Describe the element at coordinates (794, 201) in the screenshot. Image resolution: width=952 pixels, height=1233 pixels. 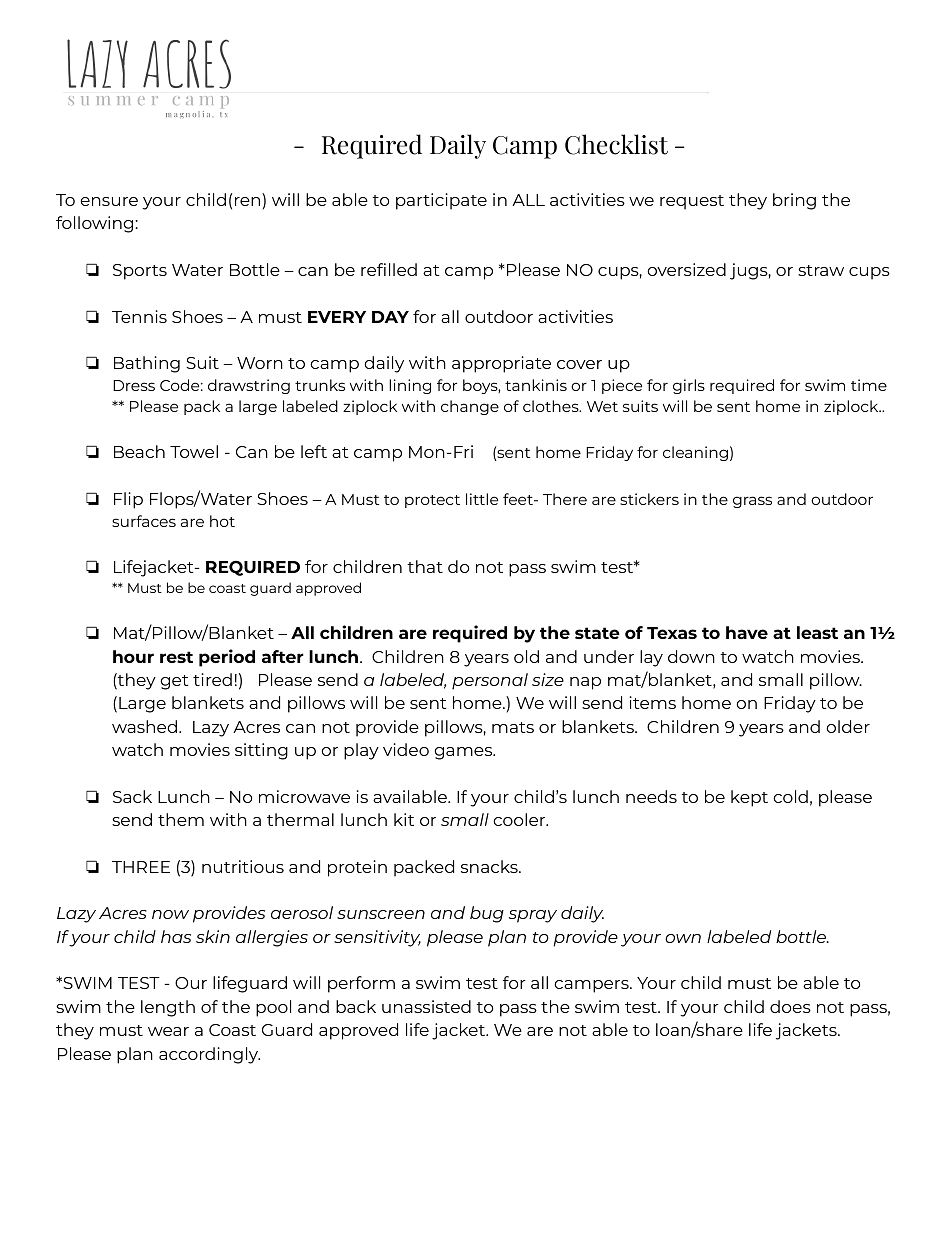
I see `bring` at that location.
